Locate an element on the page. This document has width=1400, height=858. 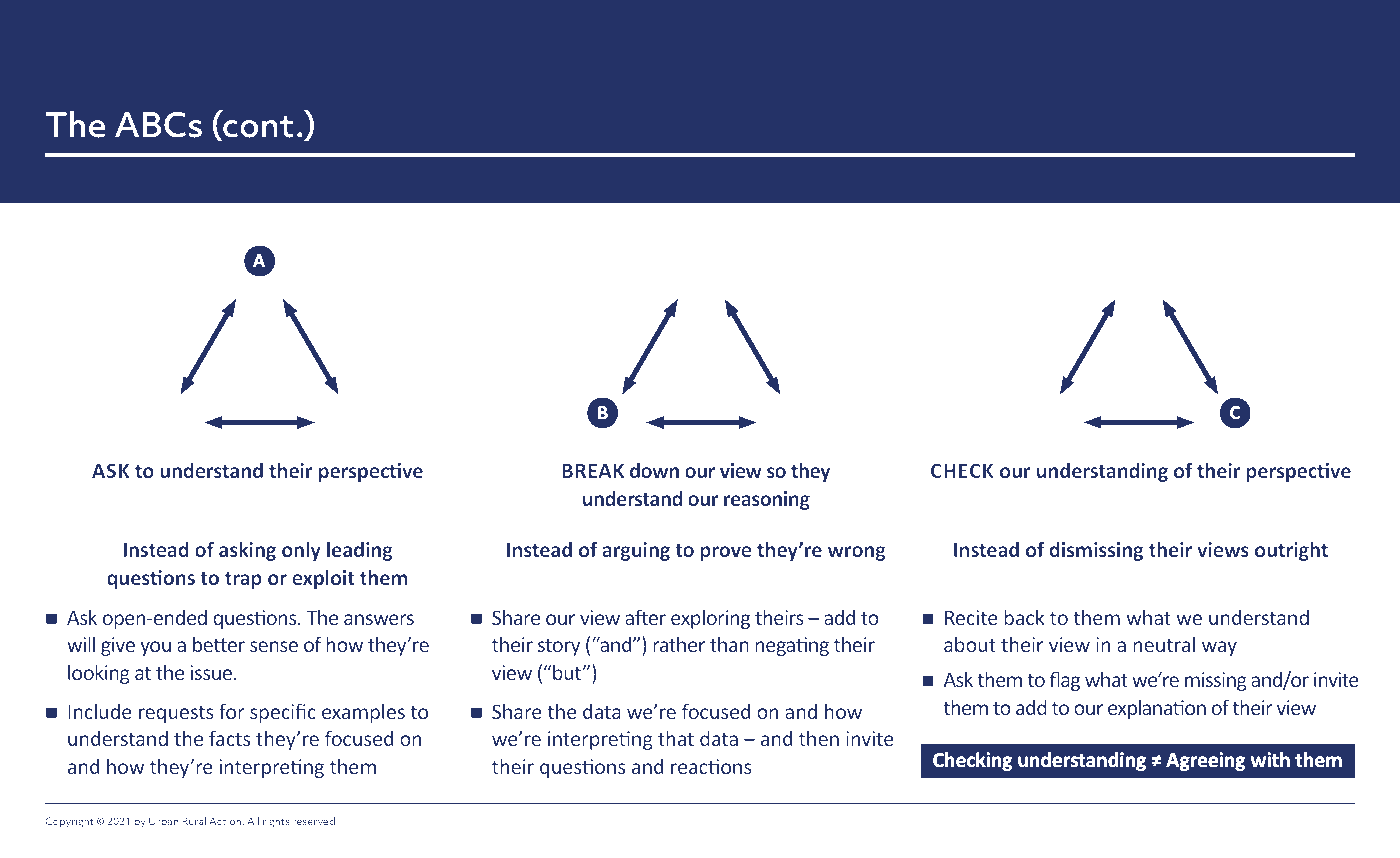
Rural is located at coordinates (194, 821).
